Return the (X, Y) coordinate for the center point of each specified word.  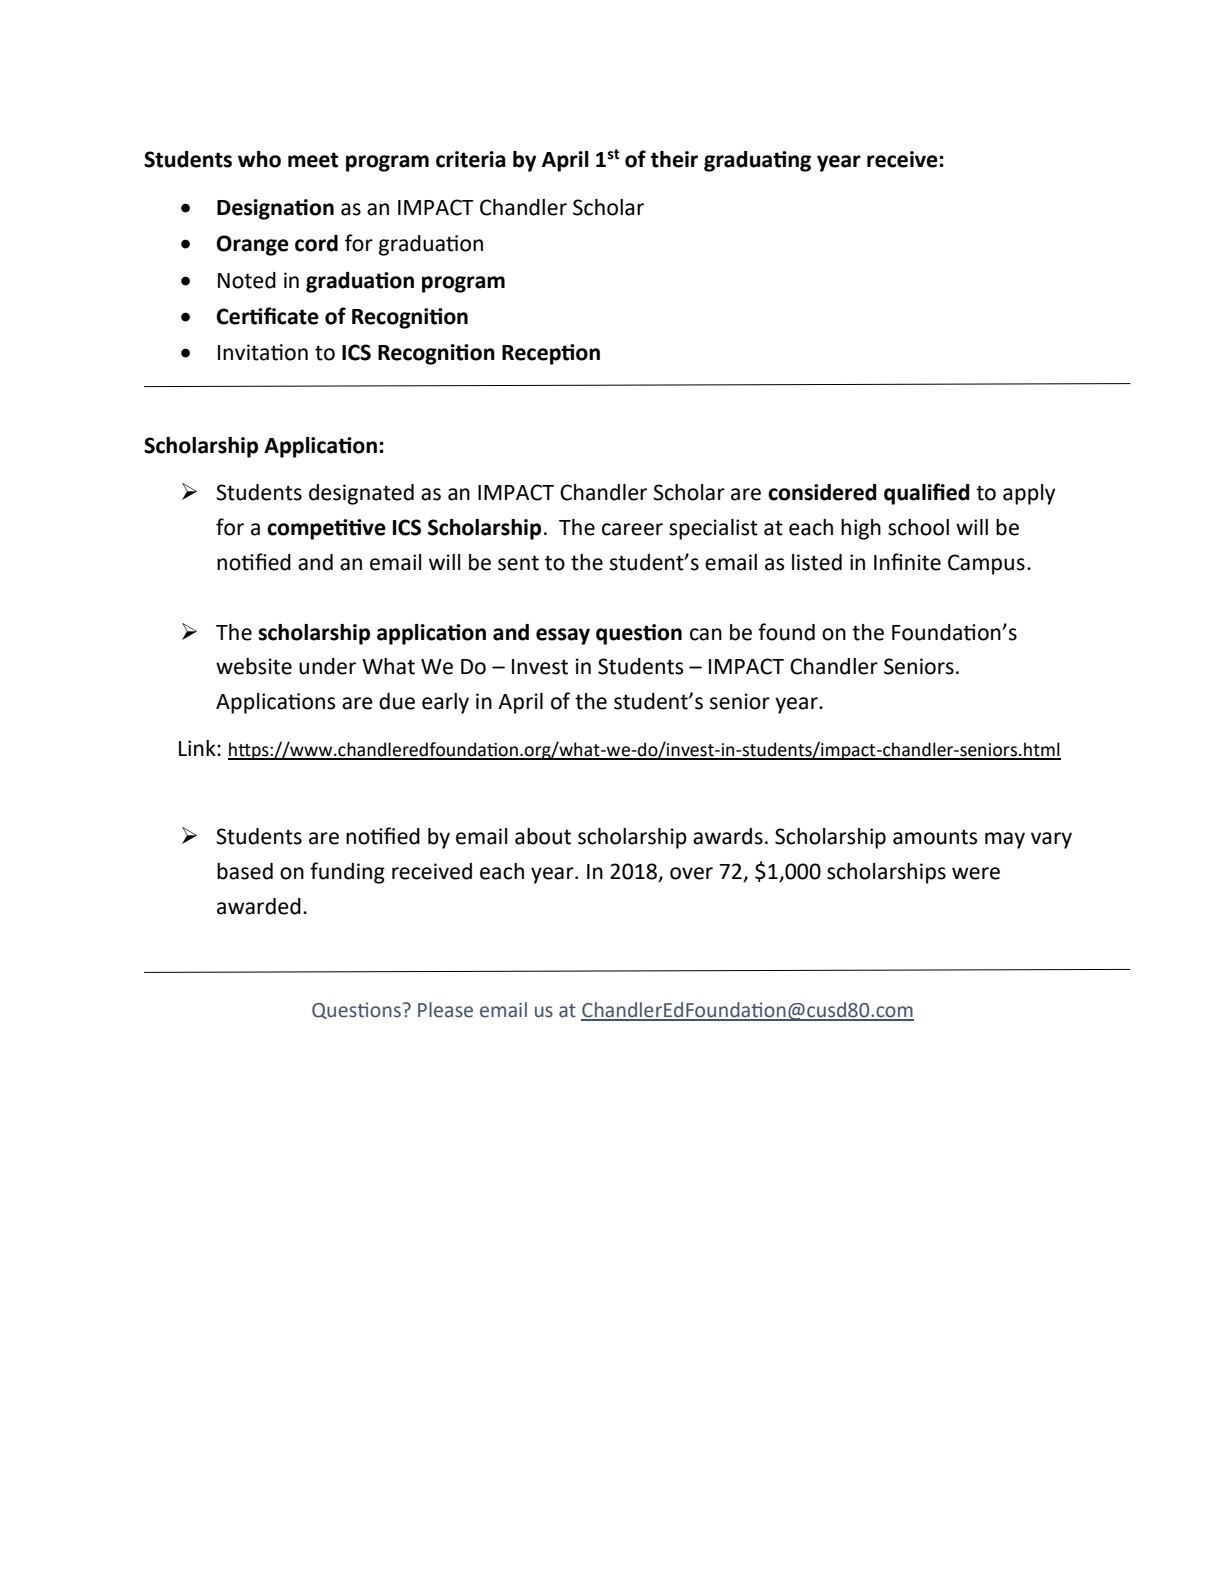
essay (563, 636)
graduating (757, 161)
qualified (927, 494)
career (632, 529)
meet (313, 160)
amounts (935, 837)
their (674, 159)
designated (361, 494)
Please (445, 1010)
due (397, 701)
